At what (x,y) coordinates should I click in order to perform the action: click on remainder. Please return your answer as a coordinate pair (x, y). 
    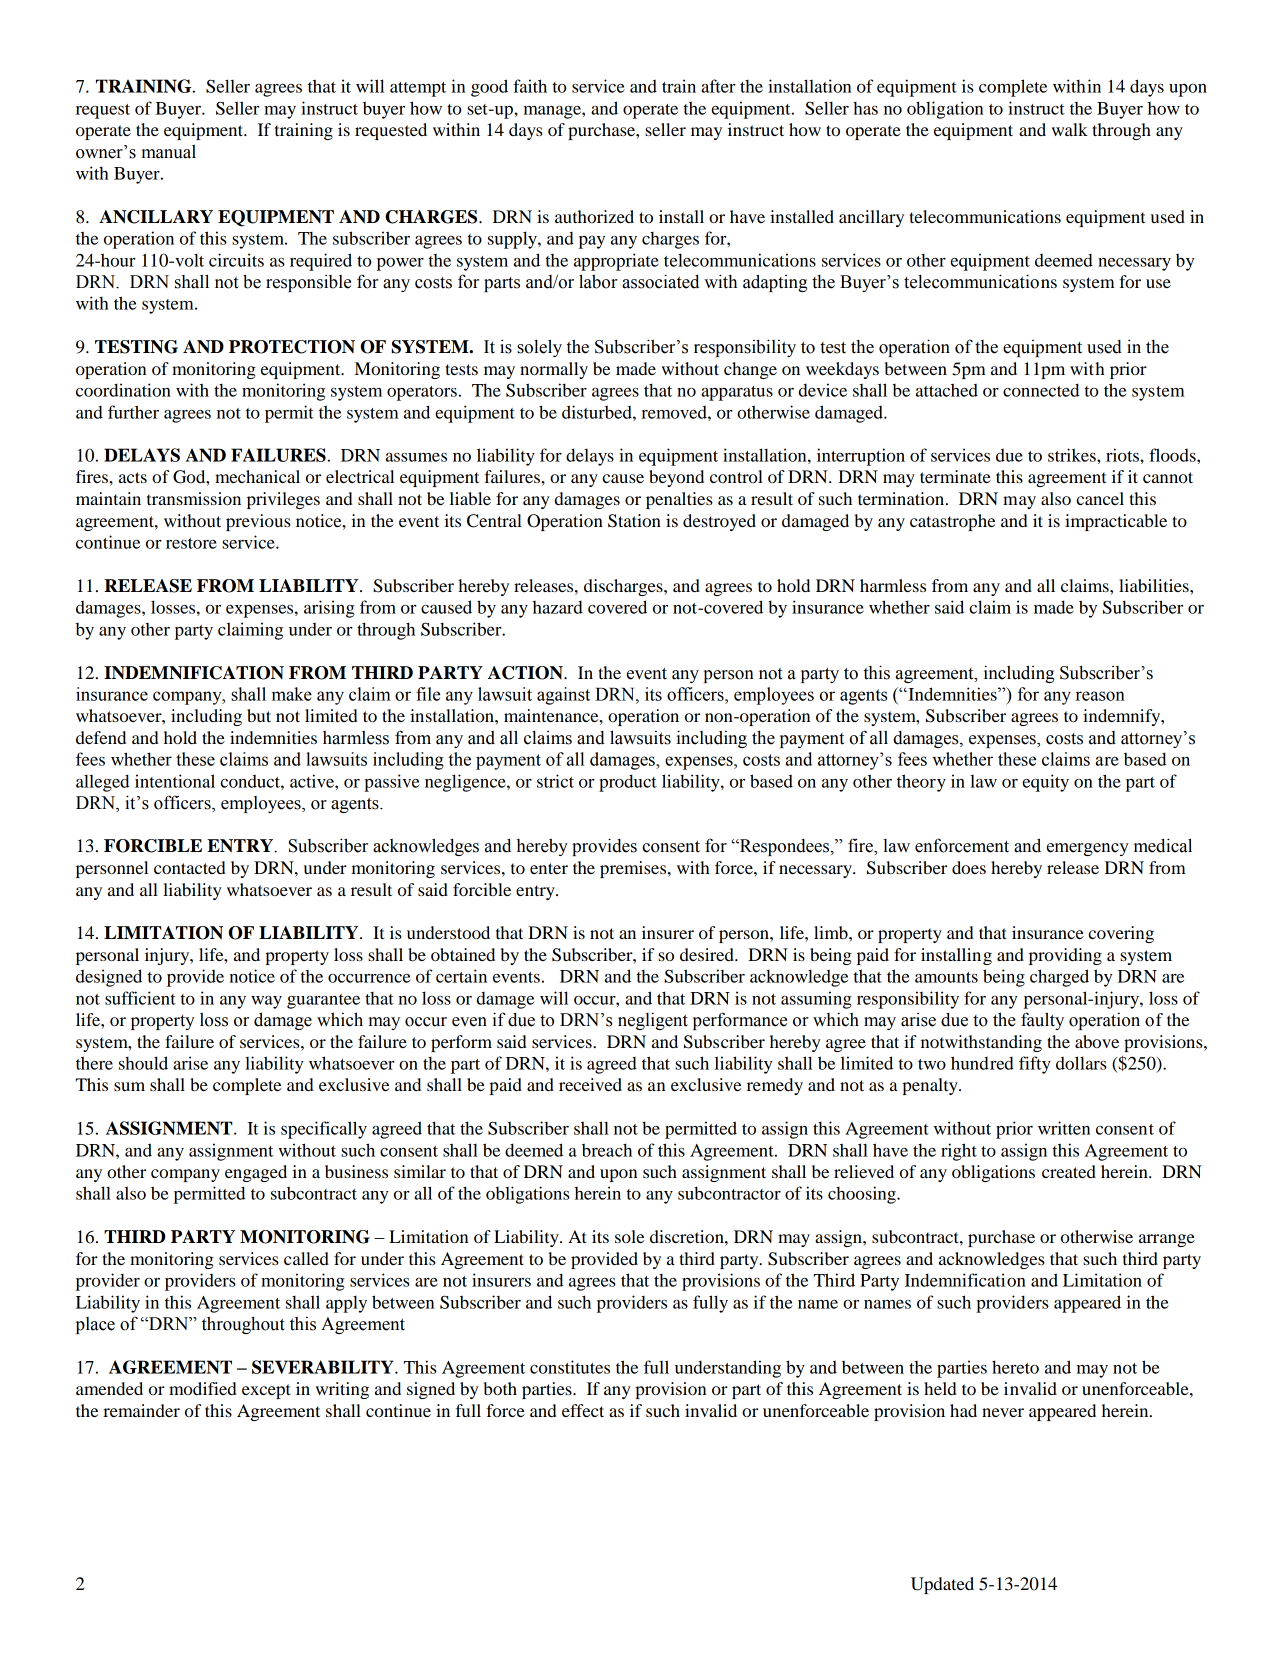
    Looking at the image, I should click on (141, 1410).
